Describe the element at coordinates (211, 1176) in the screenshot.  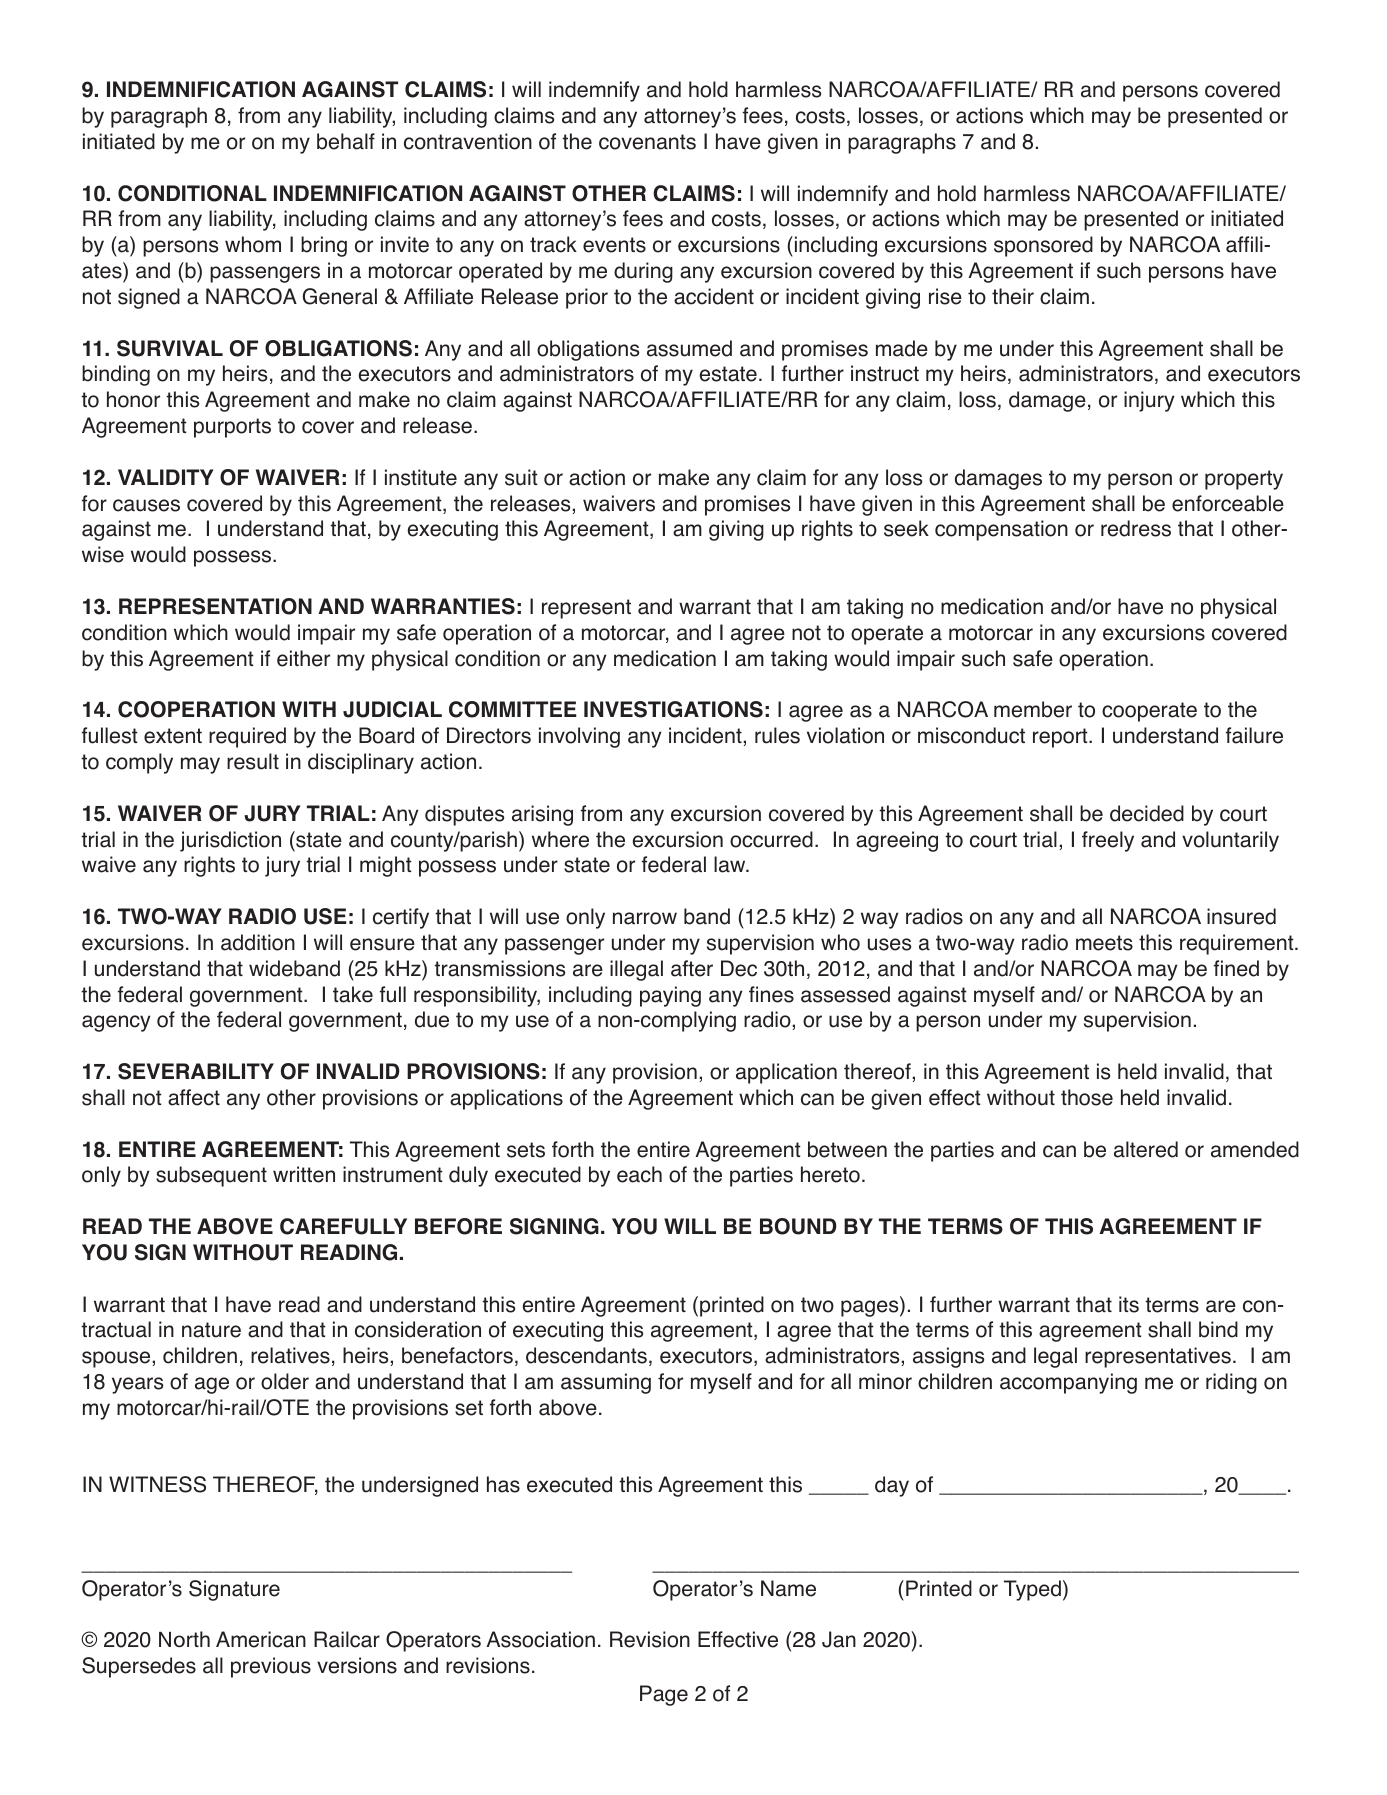
I see `subsequent` at that location.
